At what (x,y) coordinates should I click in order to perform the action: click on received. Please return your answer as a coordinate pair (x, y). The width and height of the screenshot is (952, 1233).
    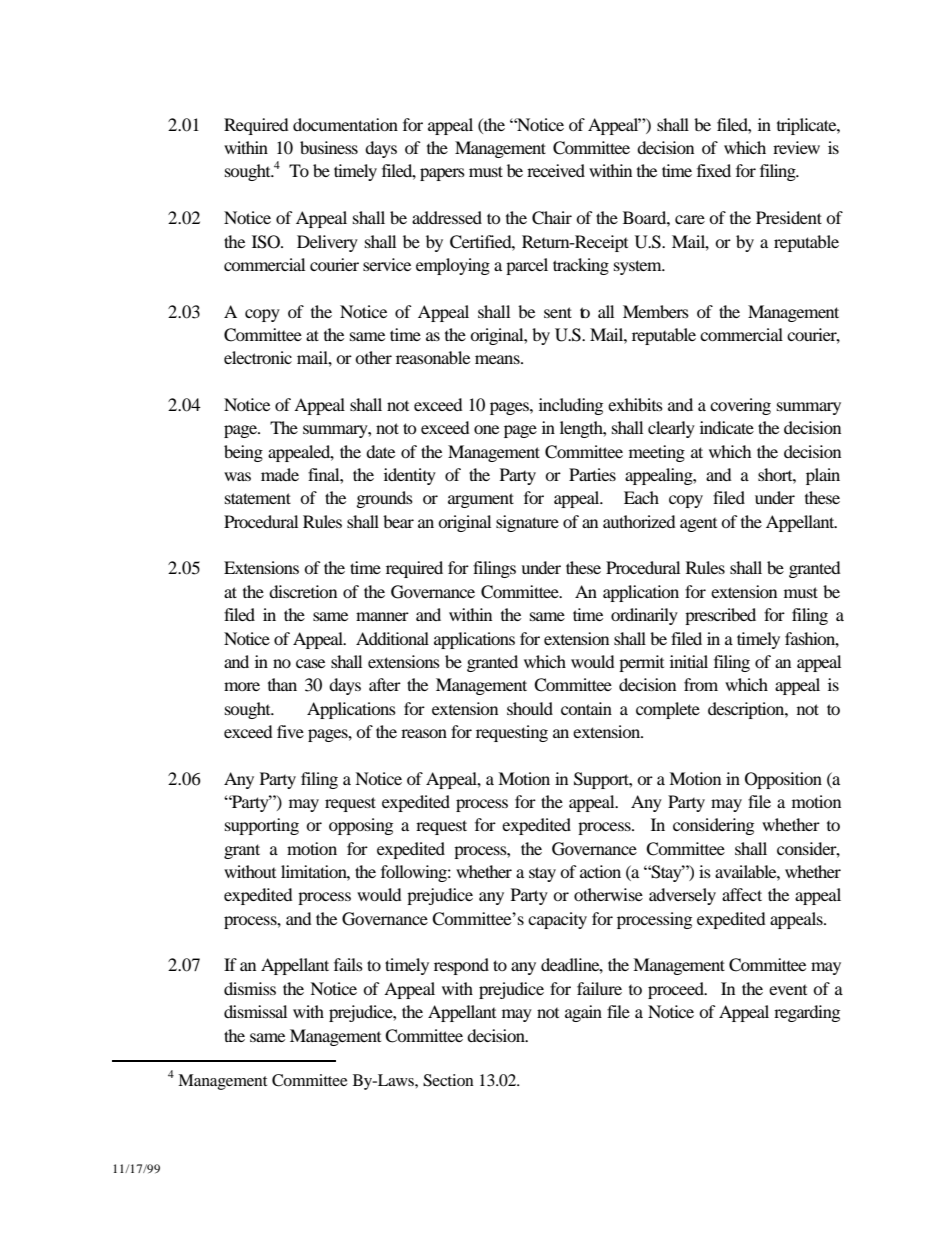
    Looking at the image, I should click on (556, 170).
